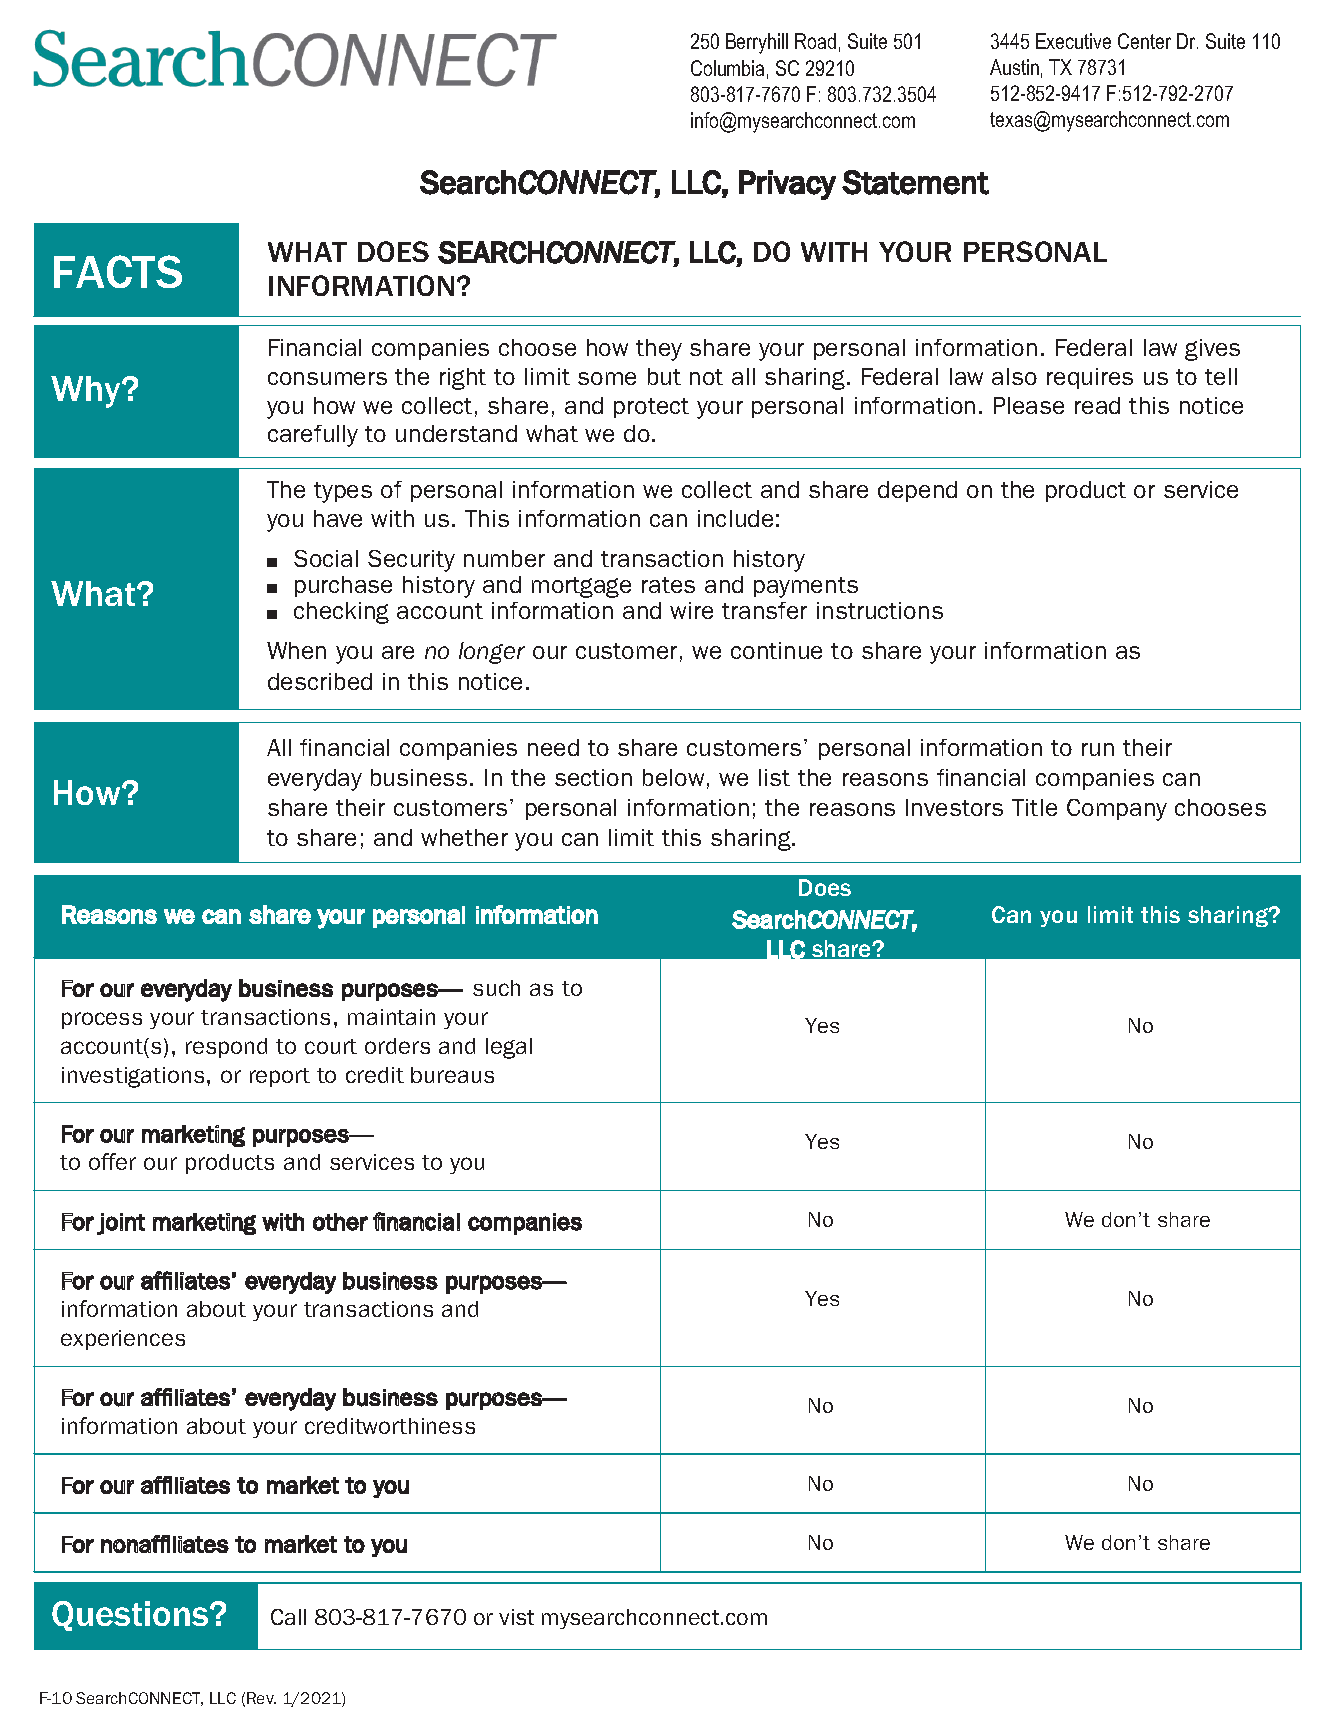 This document has width=1337, height=1730. Describe the element at coordinates (1117, 810) in the document. I see `Company` at that location.
